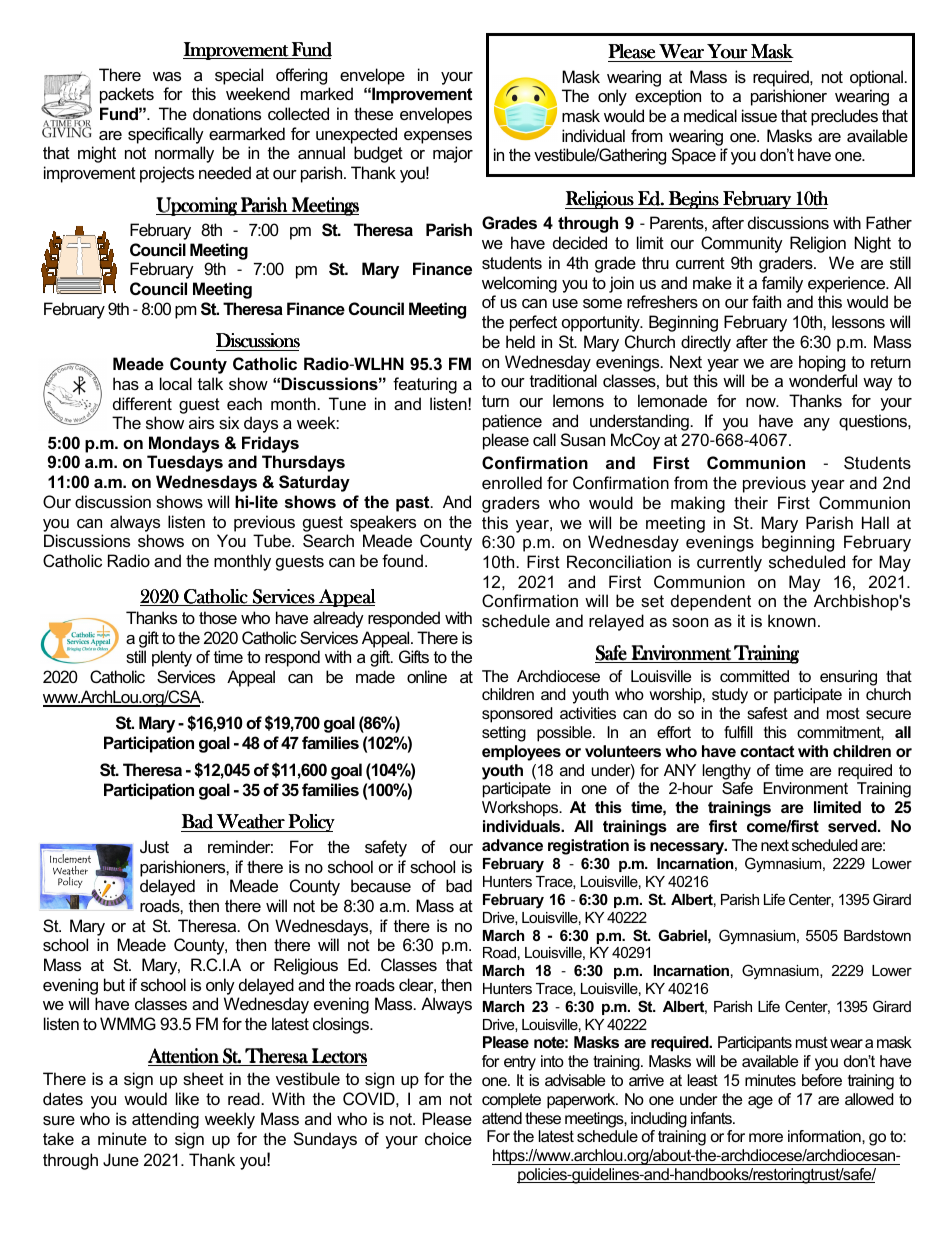 The height and width of the image is (1233, 952). Describe the element at coordinates (127, 95) in the image. I see `packets` at that location.
